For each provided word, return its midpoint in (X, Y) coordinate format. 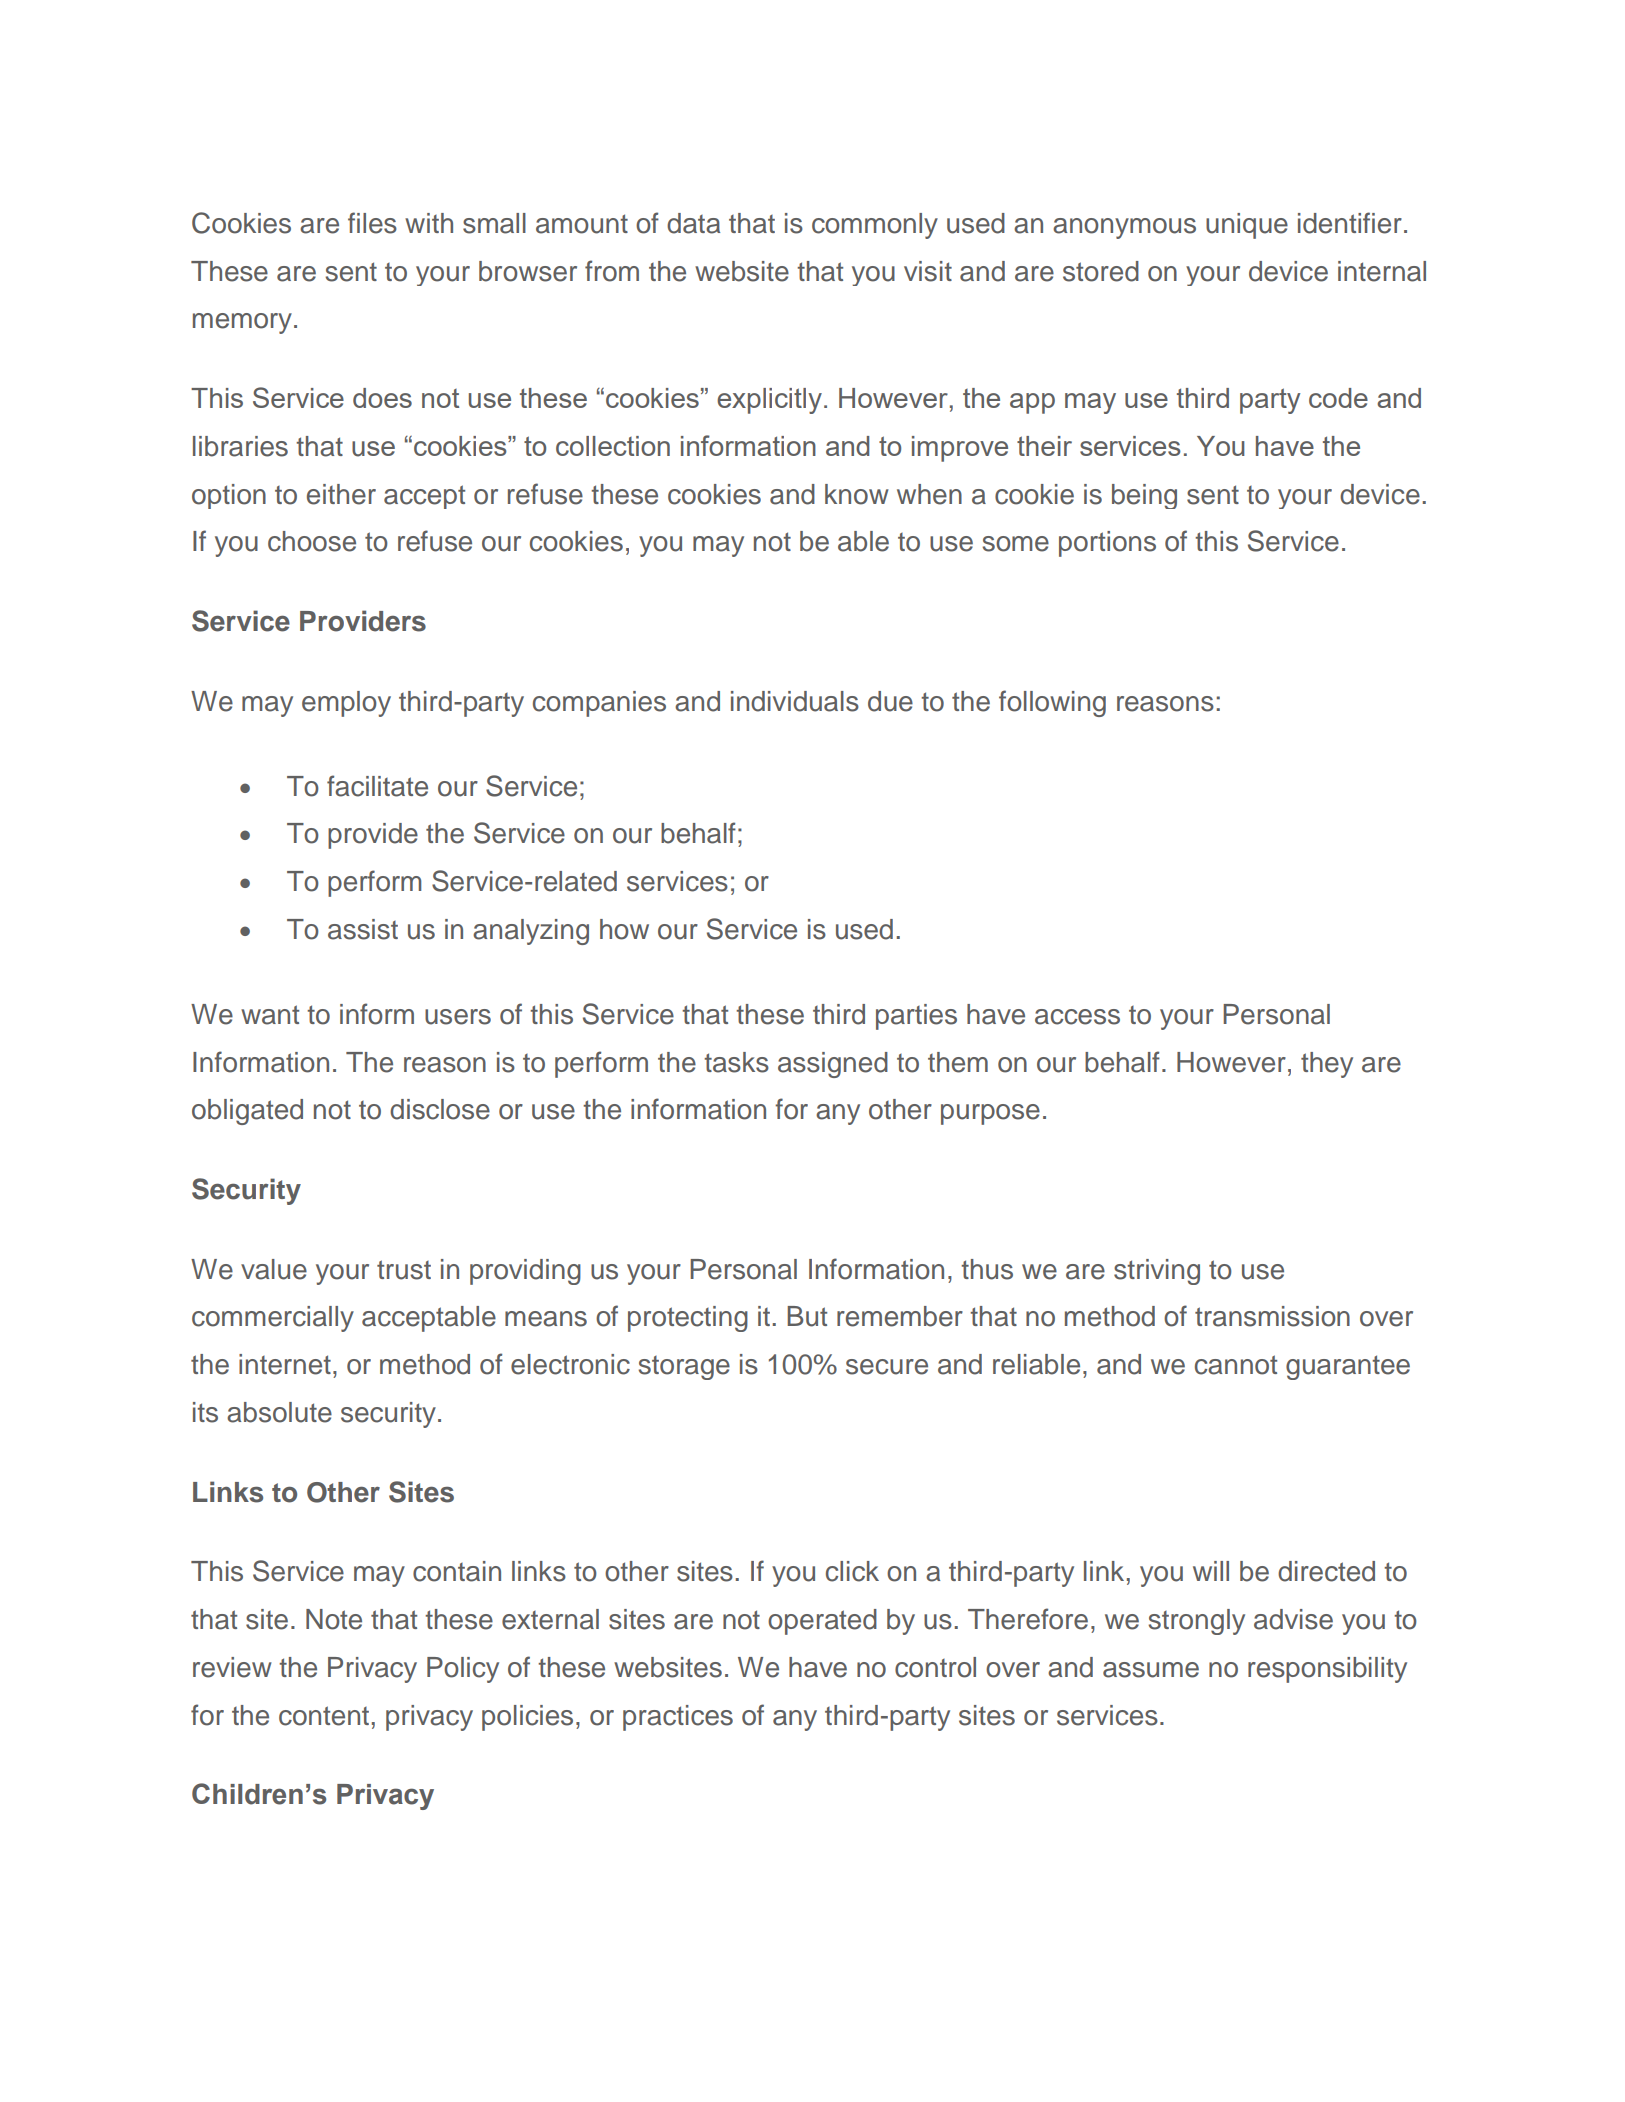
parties (916, 1017)
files (372, 223)
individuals (795, 701)
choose (312, 541)
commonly (875, 226)
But (807, 1316)
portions (1107, 544)
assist (363, 929)
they (1327, 1065)
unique (1247, 226)
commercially (273, 1319)
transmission (1272, 1316)
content (324, 1716)
